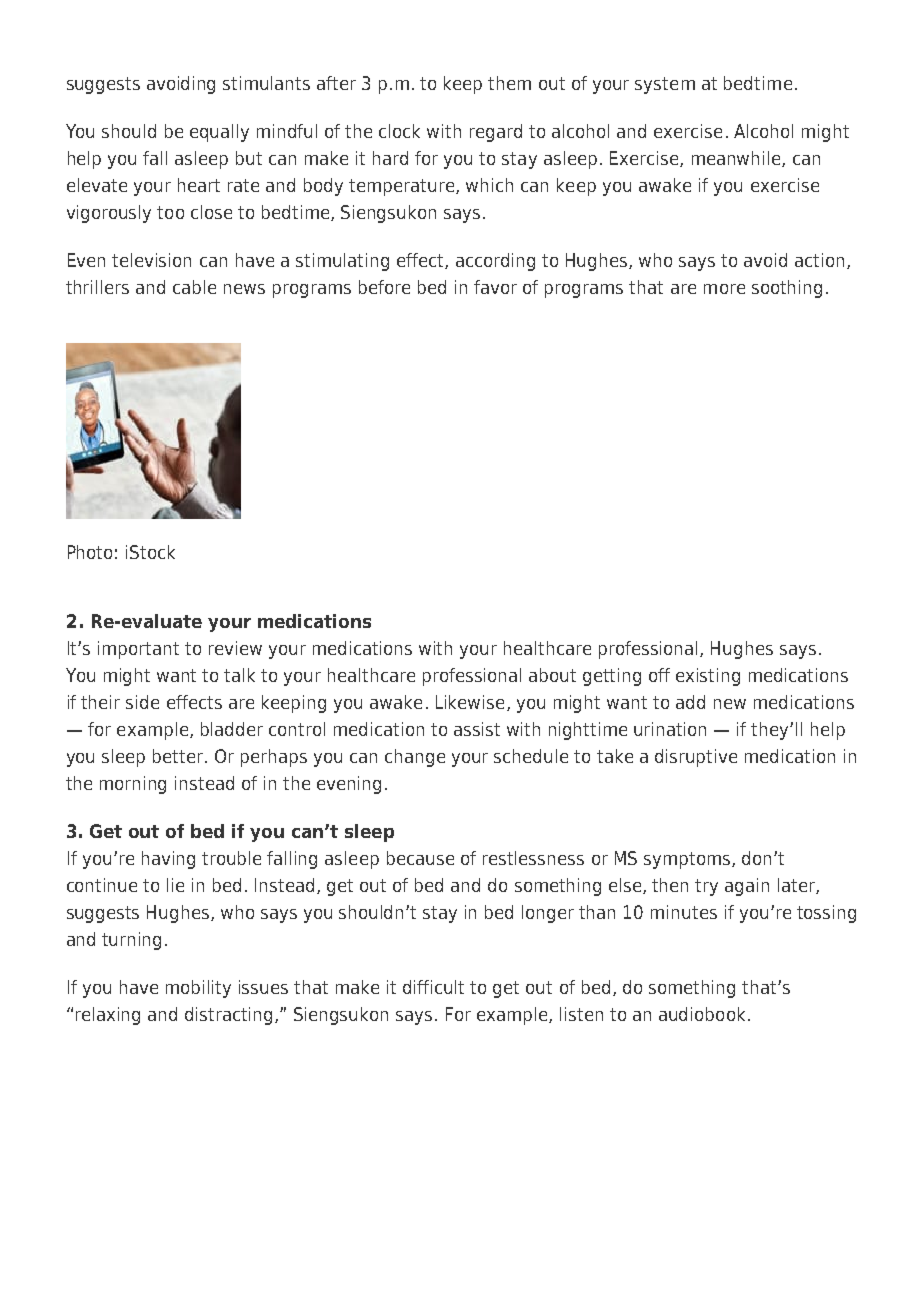 Image resolution: width=924 pixels, height=1308 pixels. Describe the element at coordinates (179, 756) in the screenshot. I see `better` at that location.
